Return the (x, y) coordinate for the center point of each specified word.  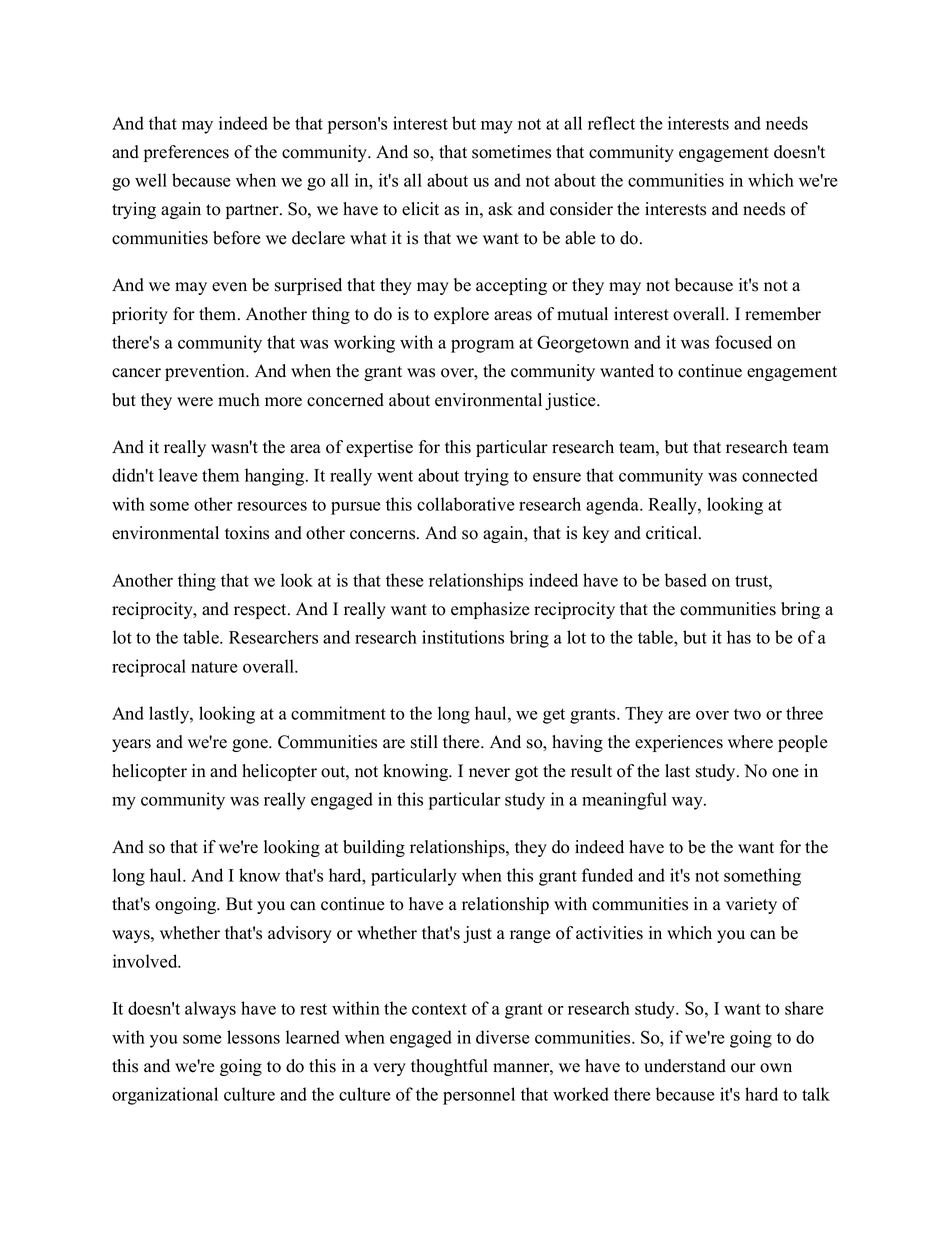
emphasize (490, 610)
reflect (611, 123)
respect (261, 611)
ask (500, 209)
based (686, 580)
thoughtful (449, 1067)
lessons (253, 1037)
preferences (186, 153)
